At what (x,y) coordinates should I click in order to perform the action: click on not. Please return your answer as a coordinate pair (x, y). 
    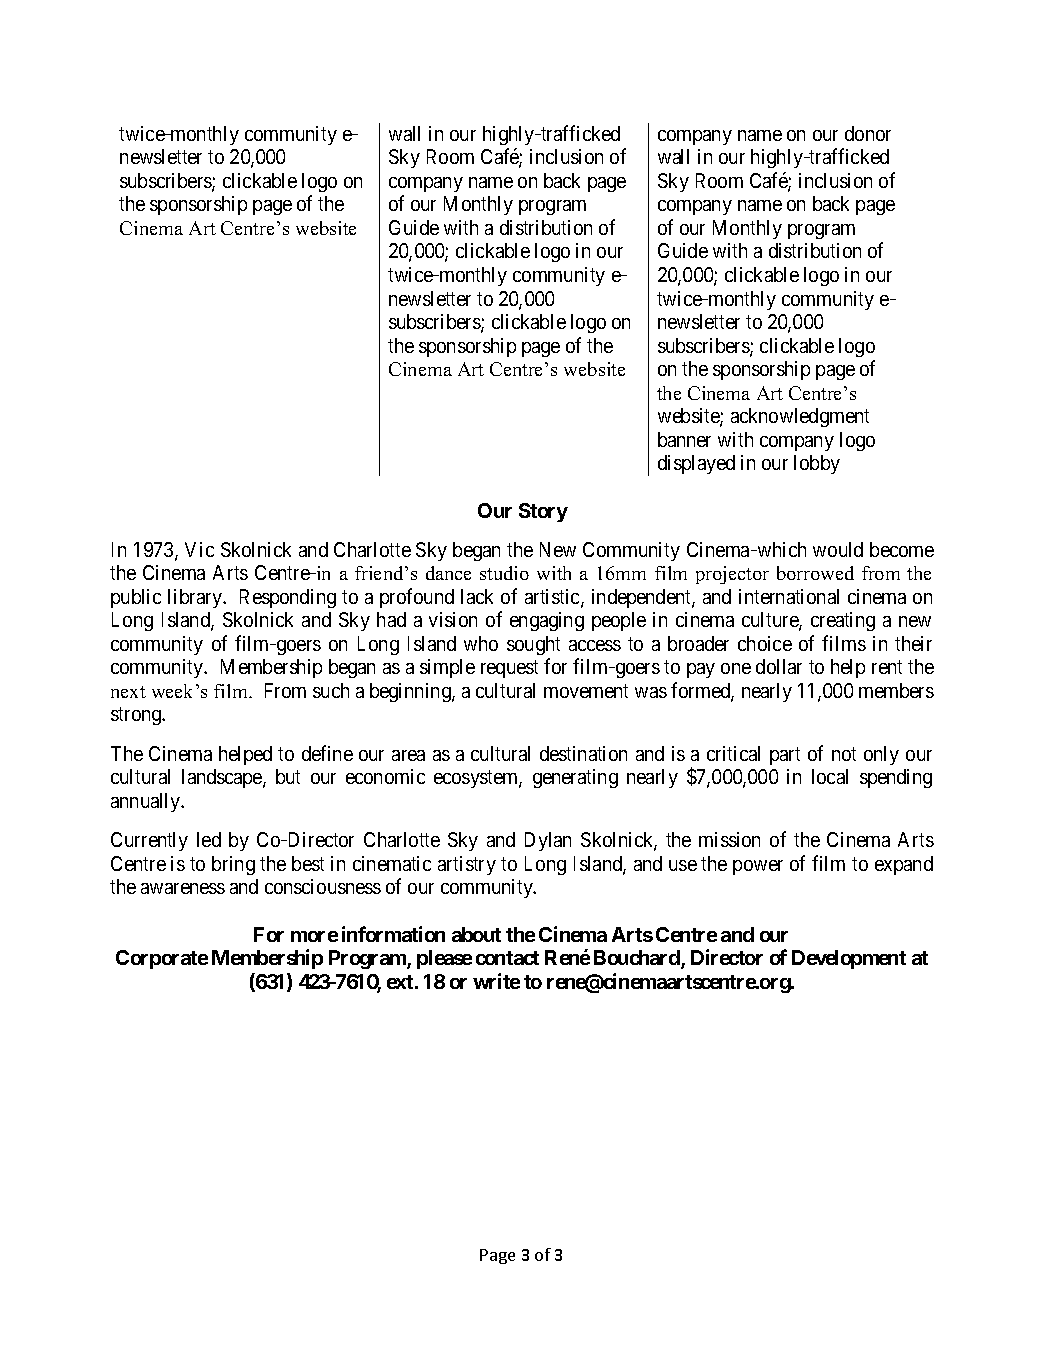
    Looking at the image, I should click on (844, 754).
